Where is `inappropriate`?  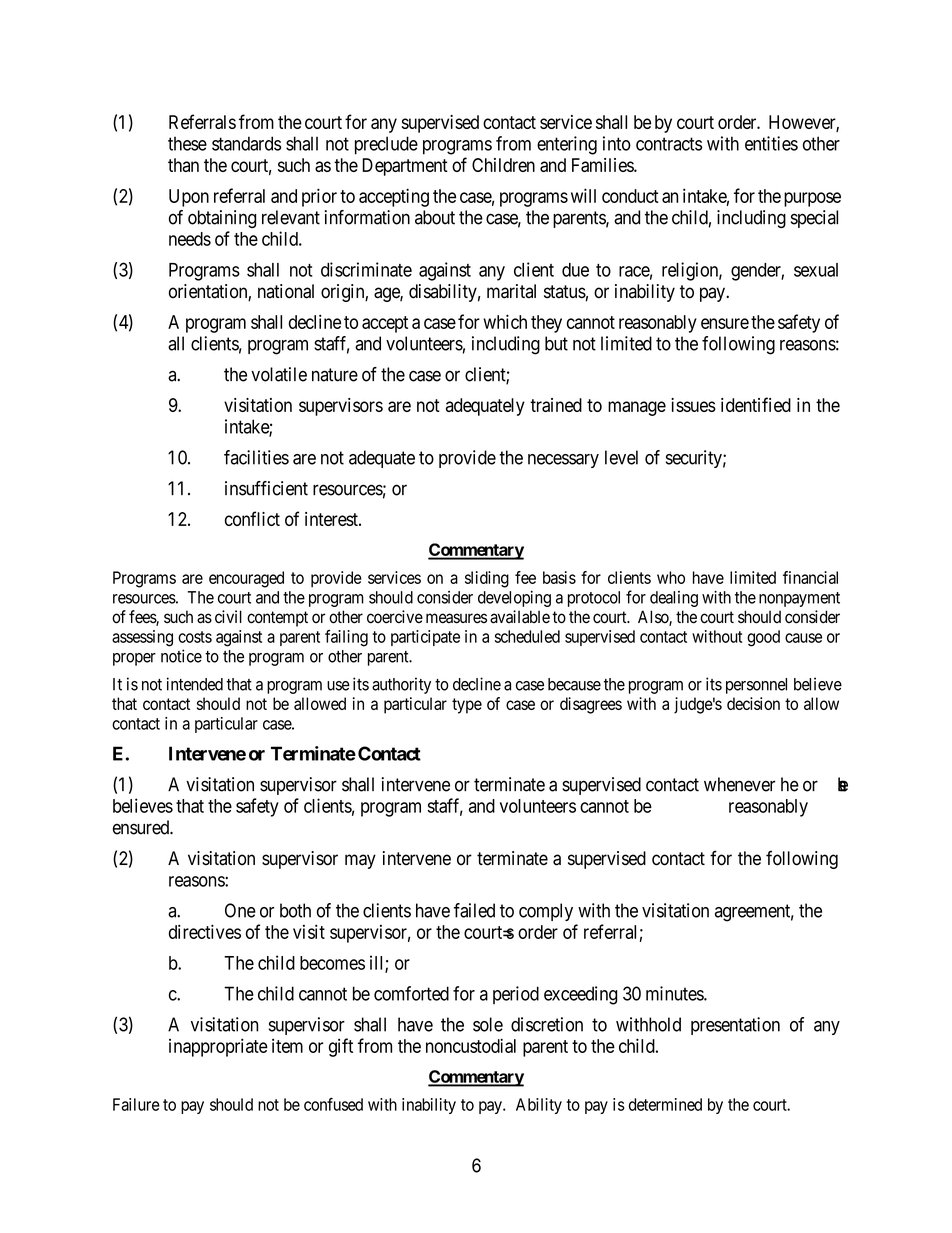 inappropriate is located at coordinates (218, 1047).
